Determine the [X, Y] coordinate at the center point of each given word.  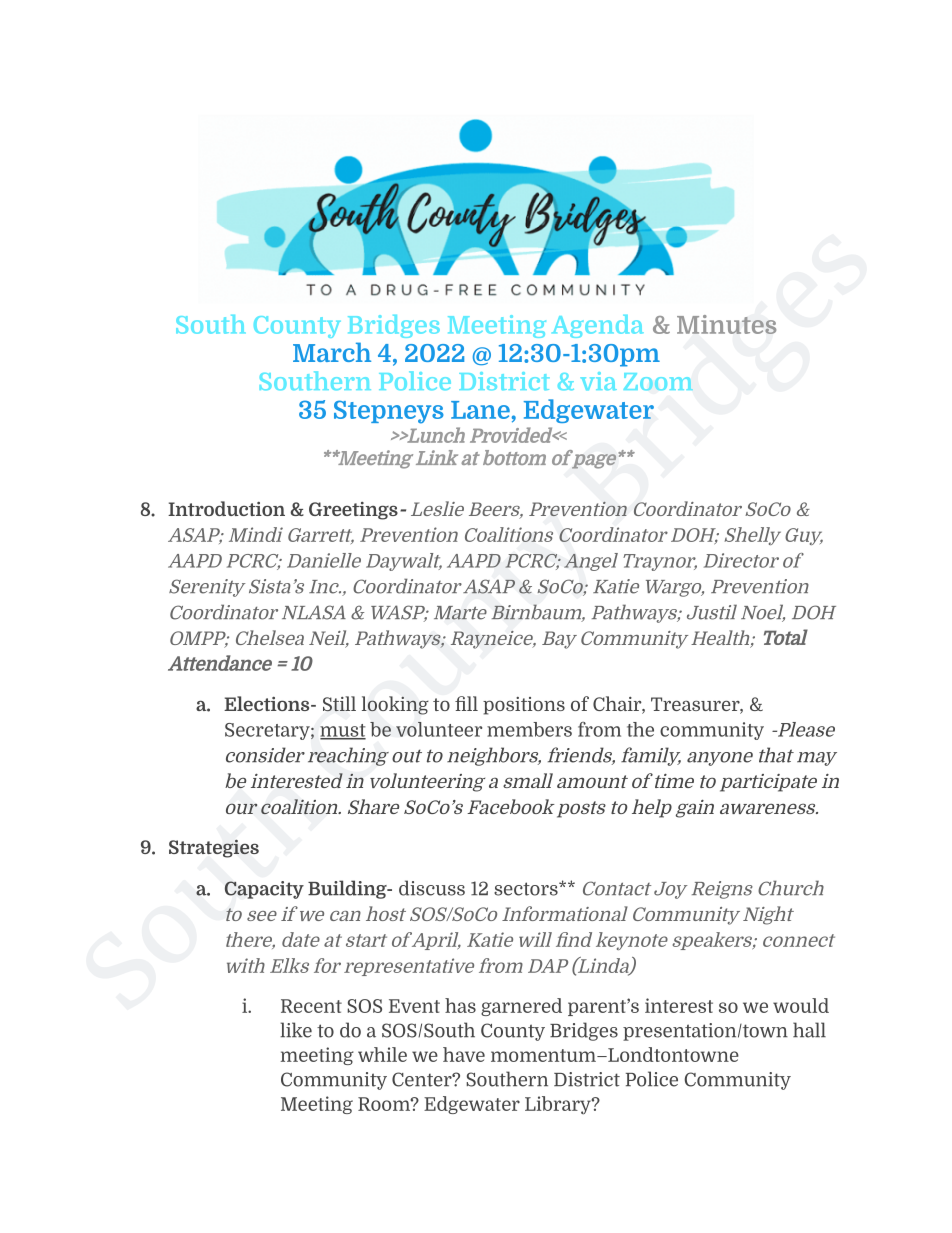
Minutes [726, 324]
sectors [527, 889]
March [332, 352]
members [529, 729]
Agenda [598, 326]
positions [524, 706]
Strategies [214, 849]
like [296, 1030]
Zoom [658, 381]
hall [809, 1030]
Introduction [226, 508]
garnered [521, 1007]
